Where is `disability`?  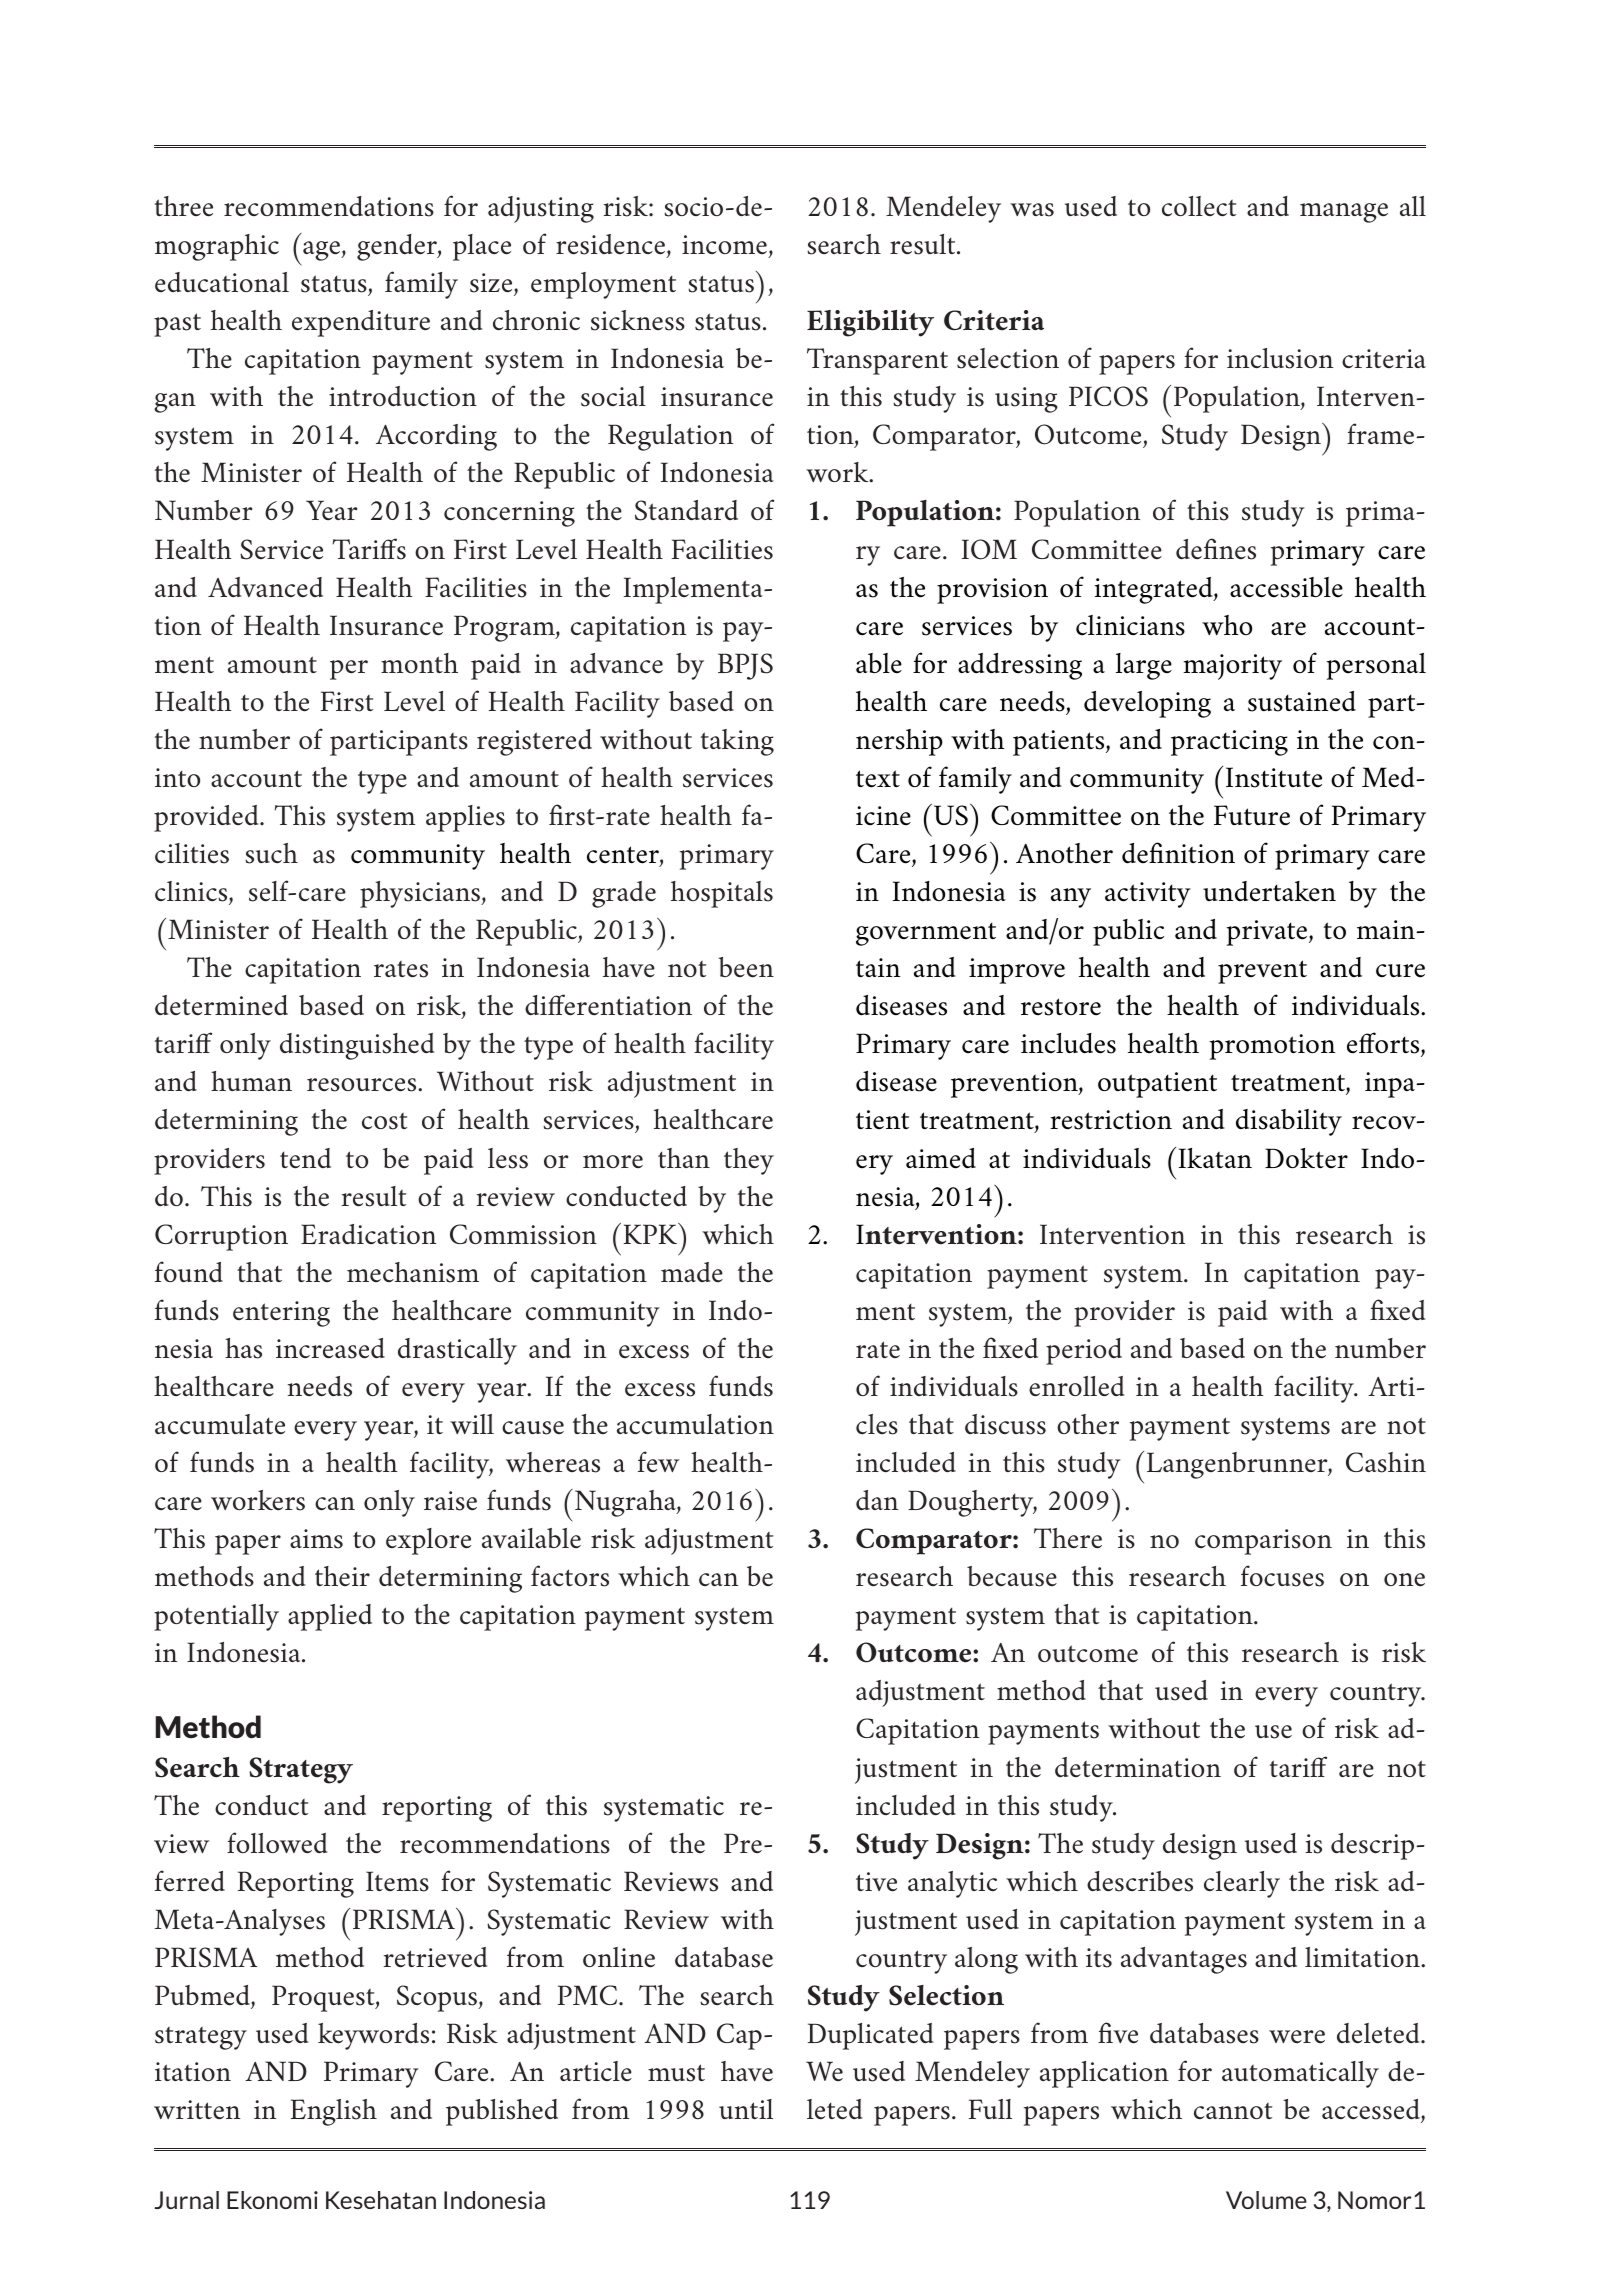
disability is located at coordinates (1289, 1122).
